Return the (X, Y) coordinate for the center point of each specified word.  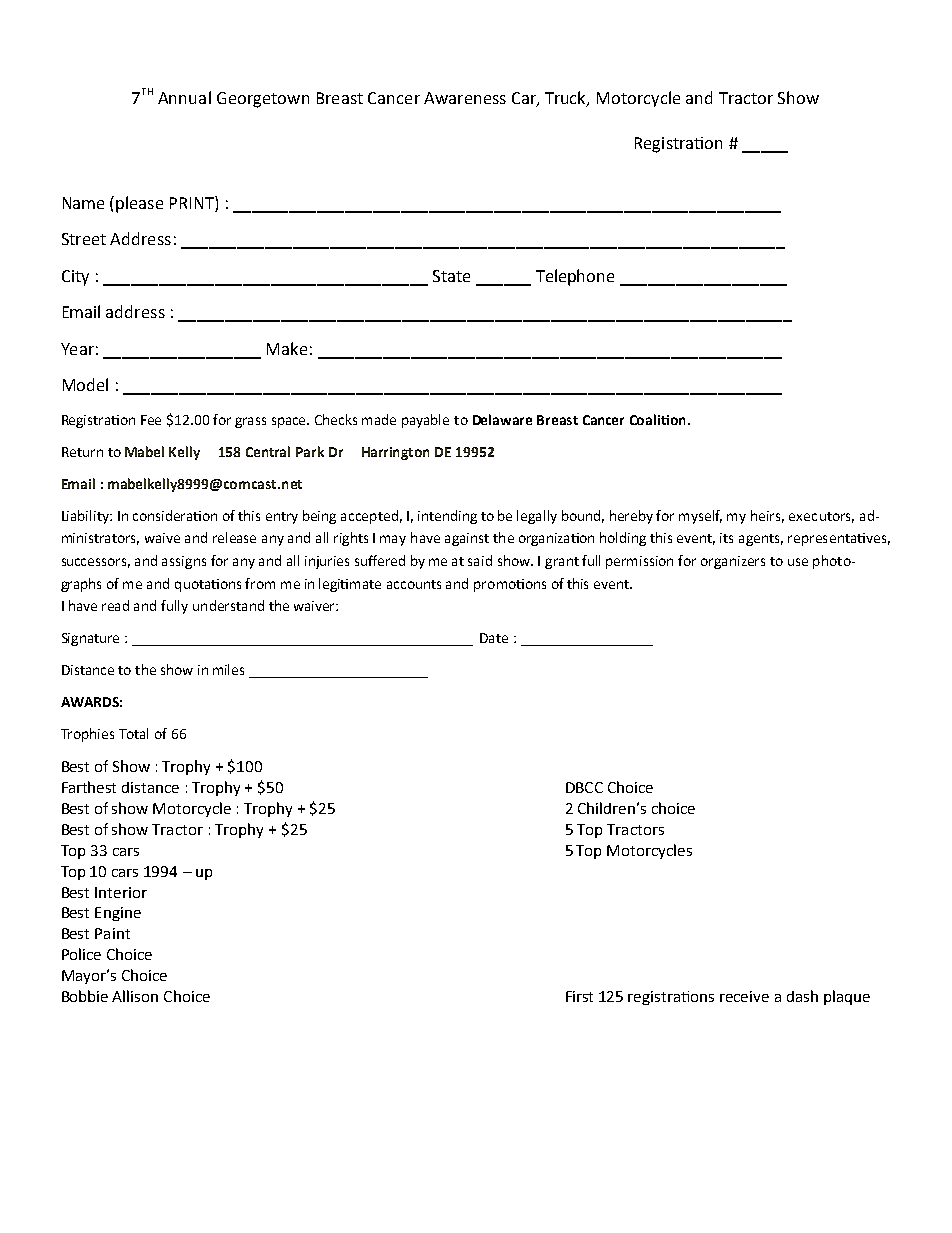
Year (77, 349)
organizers (733, 562)
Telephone (575, 277)
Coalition (657, 419)
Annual (184, 97)
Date (494, 638)
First (579, 996)
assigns (184, 562)
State (451, 276)
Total (133, 733)
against (467, 539)
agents (761, 540)
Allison (135, 996)
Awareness (465, 98)
